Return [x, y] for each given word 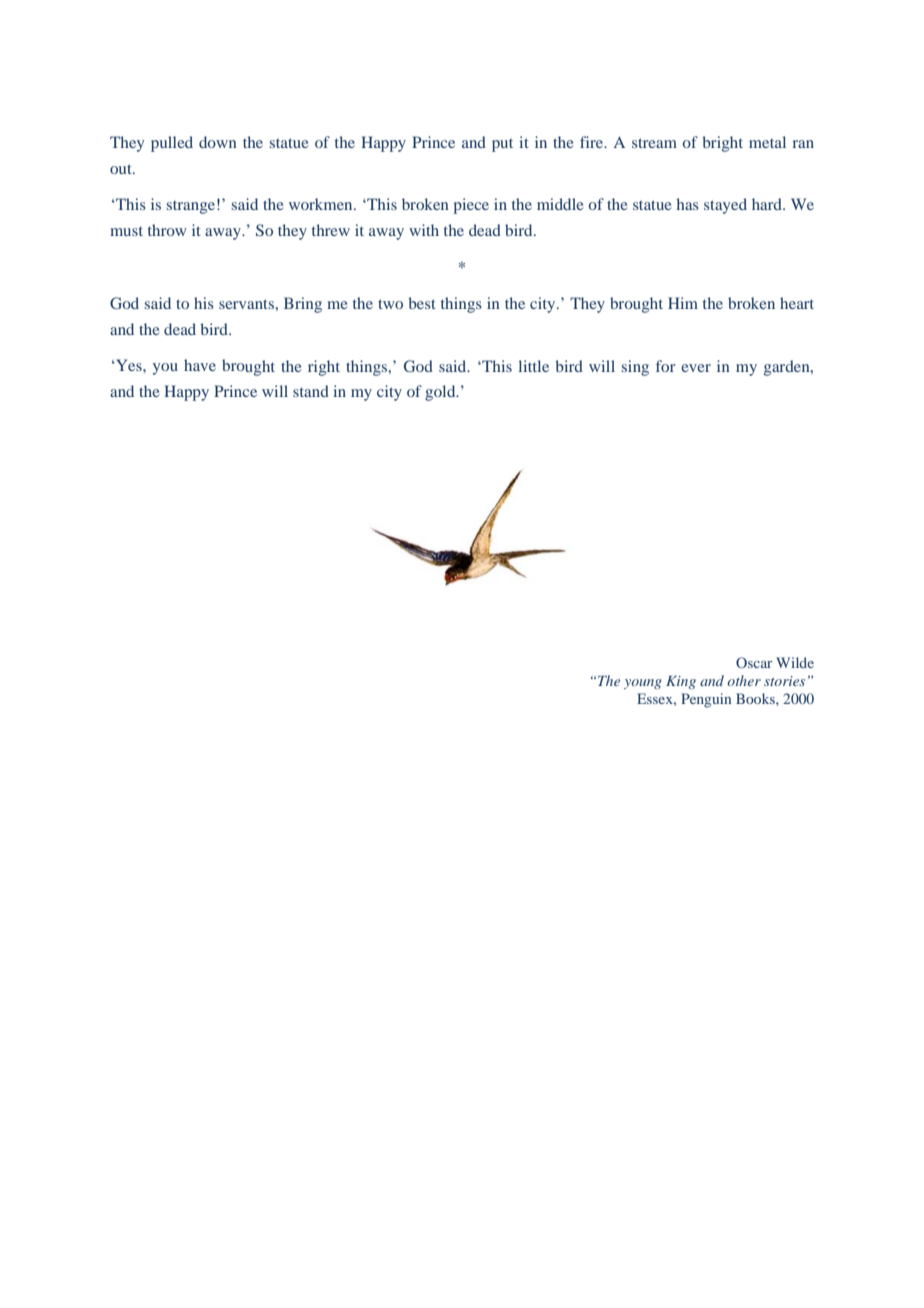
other [744, 680]
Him [683, 303]
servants [247, 304]
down [218, 142]
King [681, 682]
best [422, 303]
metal [767, 142]
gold [441, 393]
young [643, 684]
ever [696, 368]
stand [311, 391]
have [200, 365]
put [502, 145]
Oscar [754, 662]
